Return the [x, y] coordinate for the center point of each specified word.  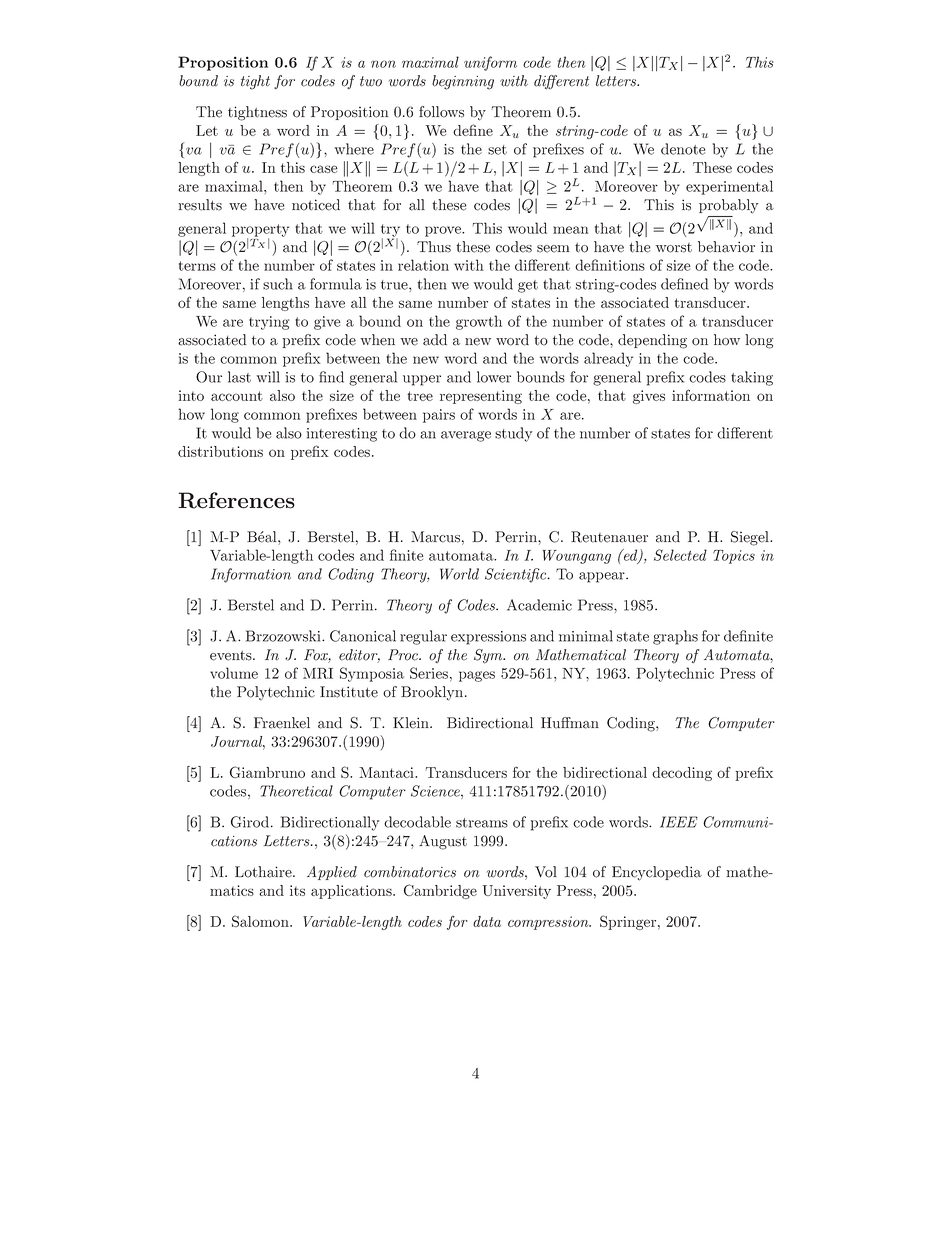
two [371, 81]
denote [683, 149]
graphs [675, 637]
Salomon [261, 921]
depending [652, 341]
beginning [463, 82]
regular [423, 637]
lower [494, 377]
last [239, 377]
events [232, 656]
